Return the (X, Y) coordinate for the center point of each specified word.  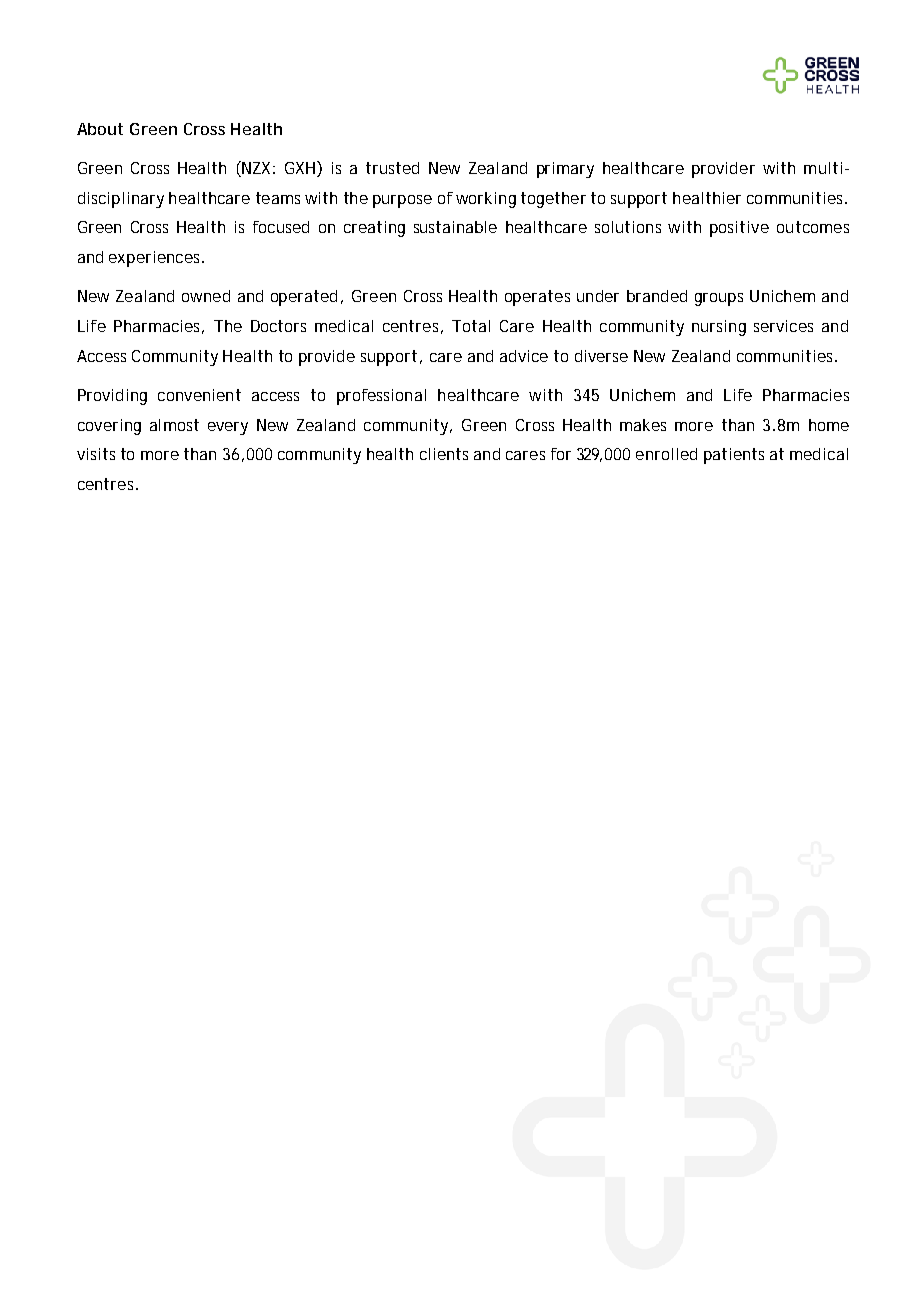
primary (565, 170)
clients (444, 454)
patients (734, 456)
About (100, 129)
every (228, 428)
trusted (392, 168)
